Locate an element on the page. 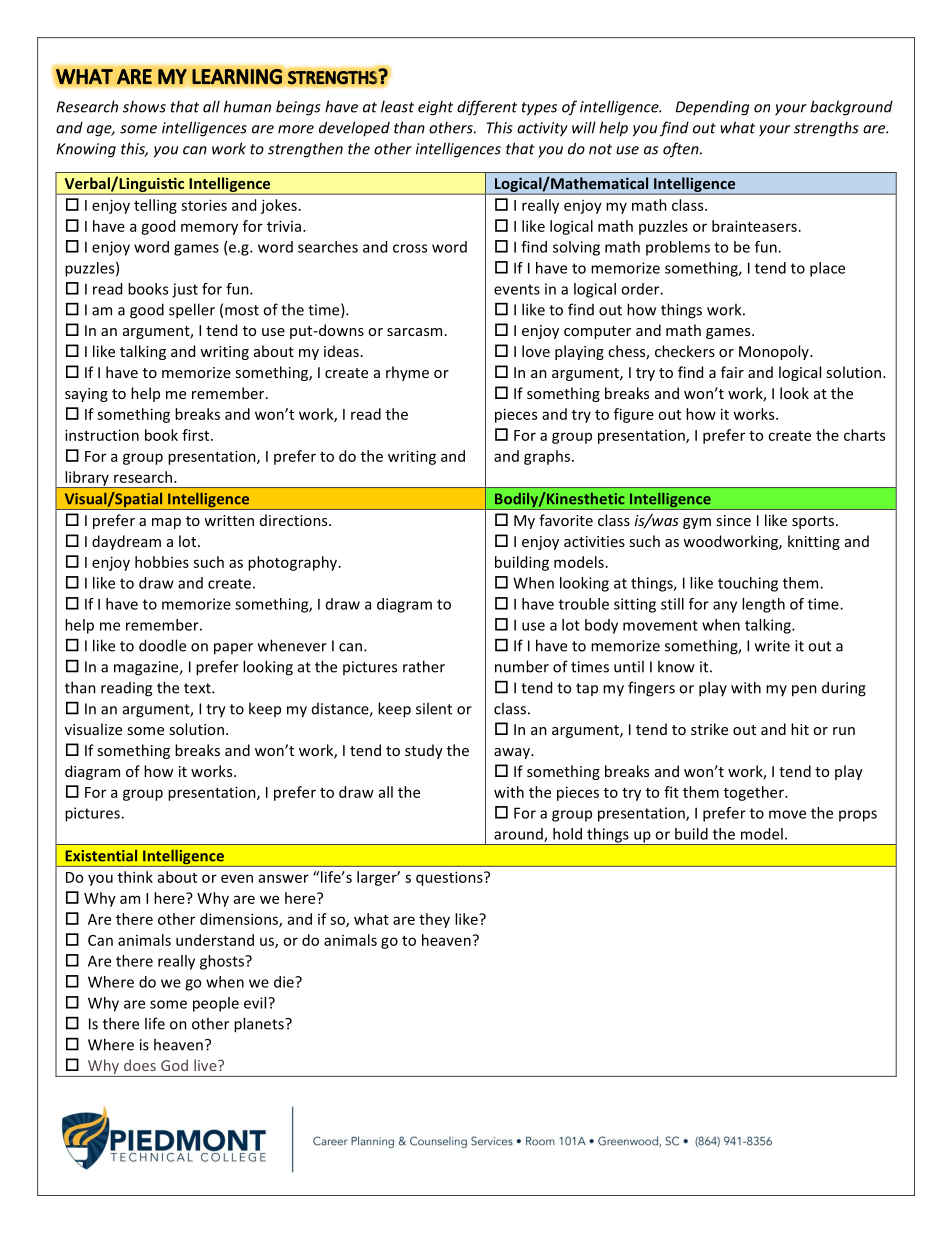 The width and height of the image is (952, 1233). hit is located at coordinates (800, 729).
